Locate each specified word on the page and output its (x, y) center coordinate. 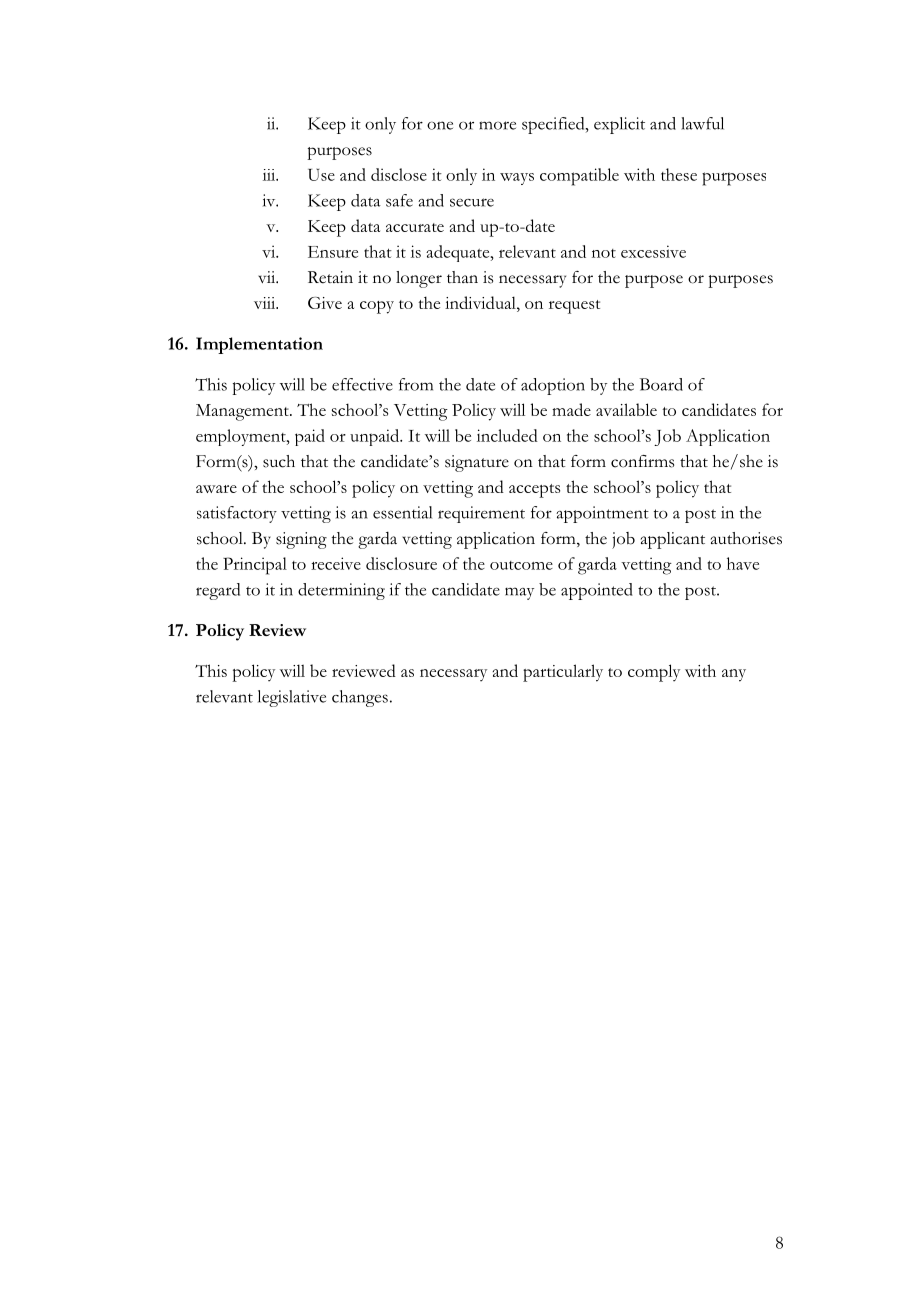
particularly (563, 673)
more (497, 125)
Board (661, 384)
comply (654, 673)
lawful (702, 123)
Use (321, 175)
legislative (292, 698)
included (507, 435)
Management (243, 412)
